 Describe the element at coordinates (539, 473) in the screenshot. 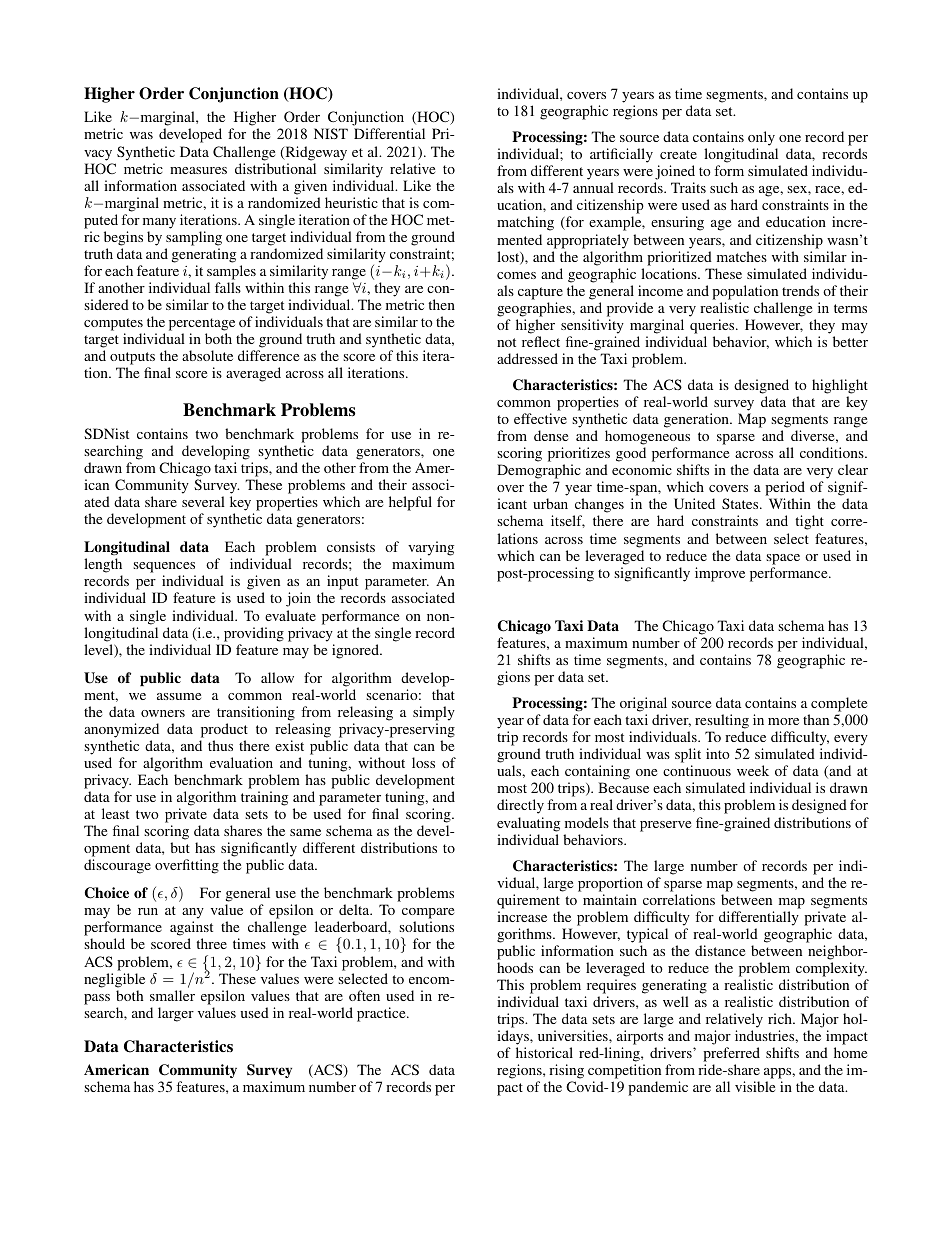

I see `Demographic` at that location.
